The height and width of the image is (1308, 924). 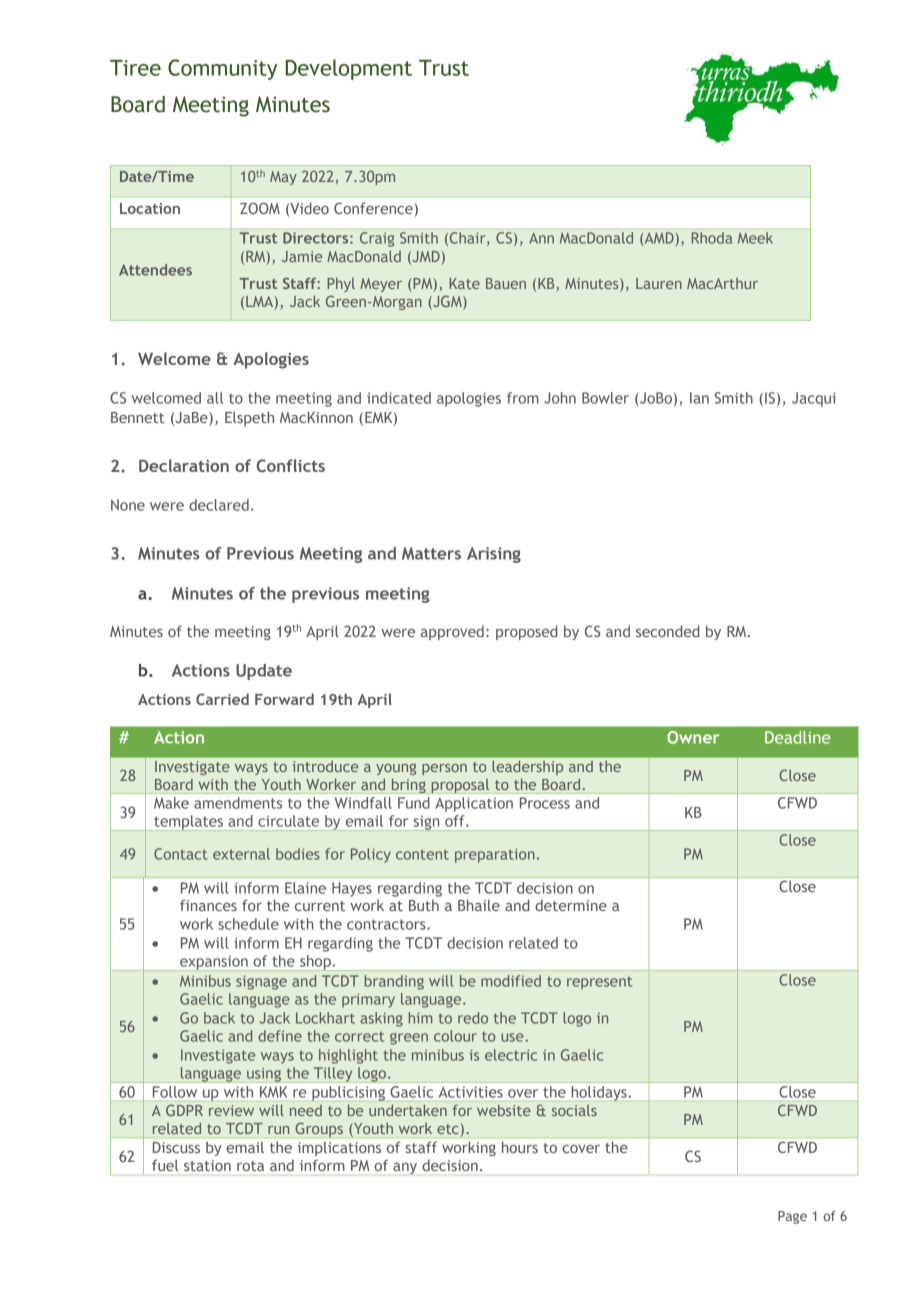 I want to click on seconded, so click(x=667, y=631).
